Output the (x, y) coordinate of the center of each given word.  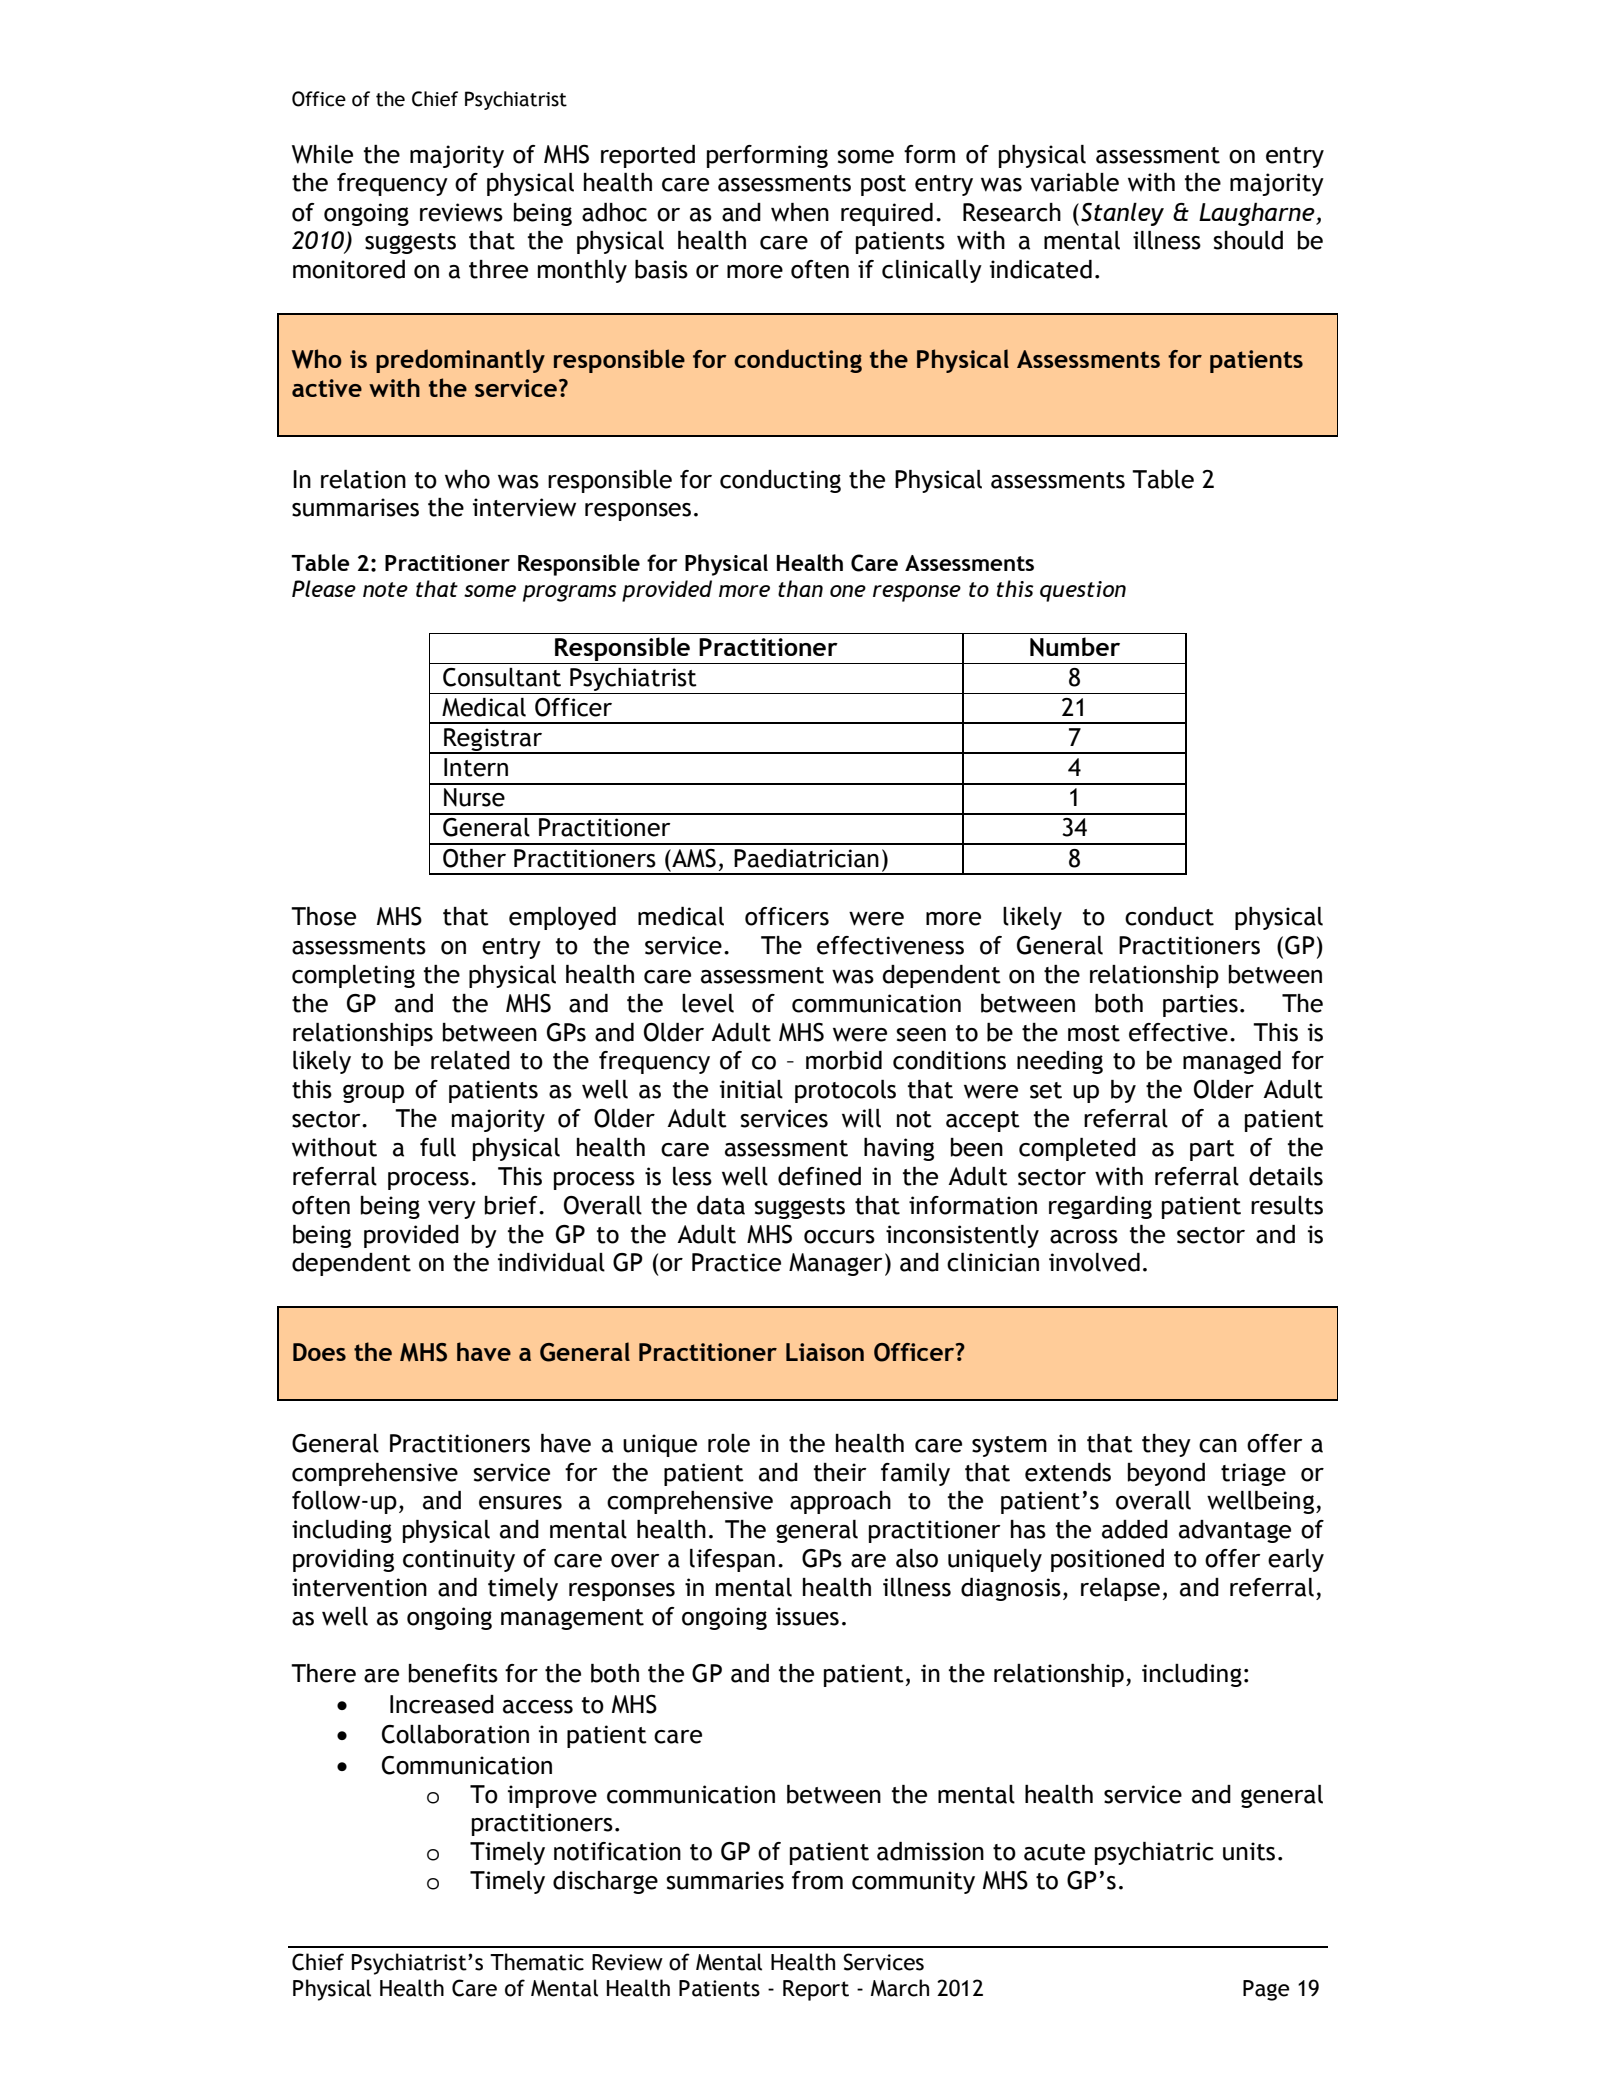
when (800, 212)
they (1166, 1445)
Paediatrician (806, 858)
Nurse (474, 797)
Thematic (537, 1962)
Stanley (1122, 214)
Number (1075, 647)
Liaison (825, 1352)
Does (319, 1352)
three (498, 269)
